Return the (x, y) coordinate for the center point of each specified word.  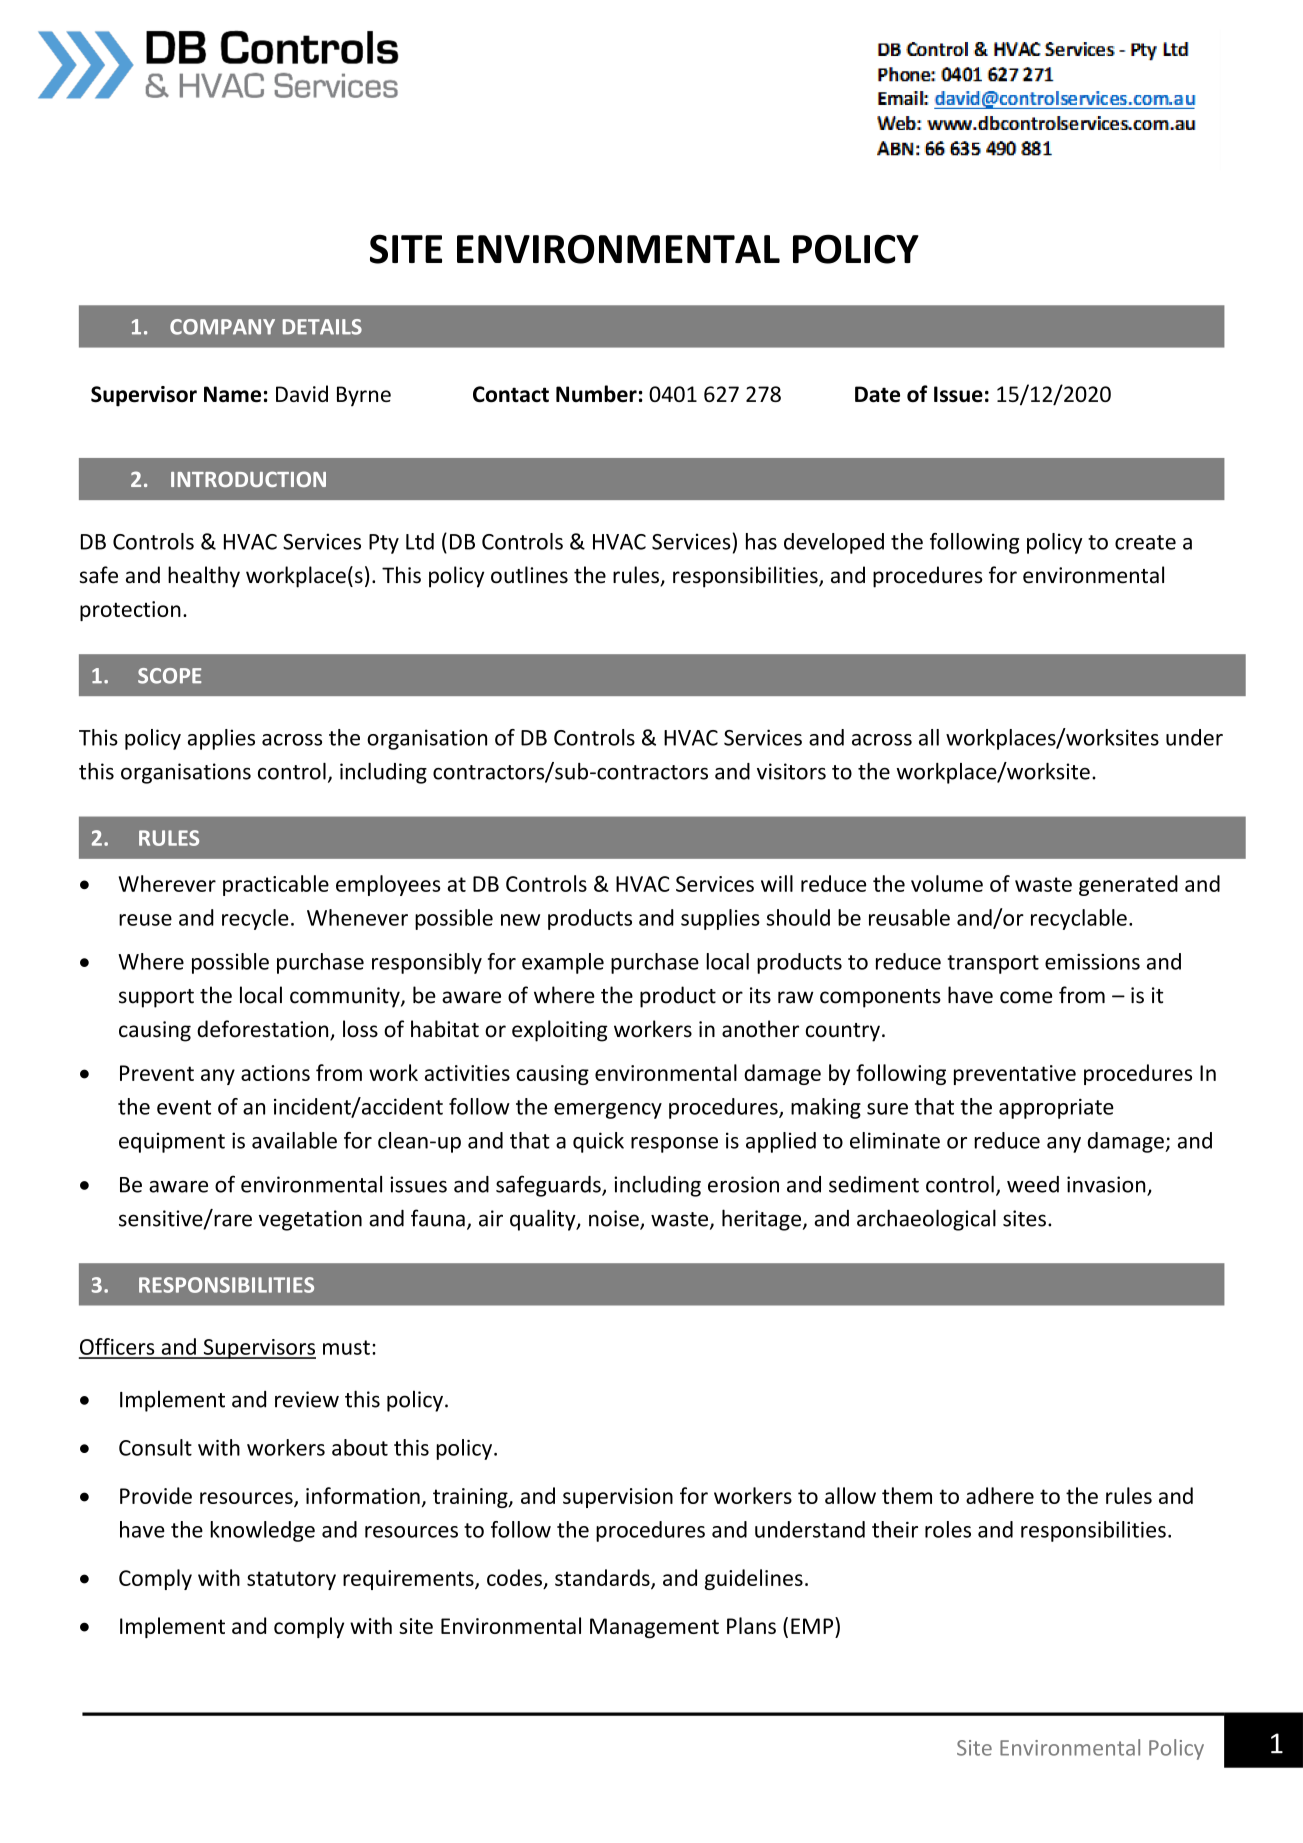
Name (232, 394)
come (1026, 997)
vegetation (310, 1220)
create (1145, 542)
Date (877, 394)
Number (596, 394)
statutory (291, 1580)
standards (603, 1578)
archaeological (926, 1220)
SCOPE (169, 676)
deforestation (264, 1030)
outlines (529, 575)
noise (615, 1219)
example (563, 963)
